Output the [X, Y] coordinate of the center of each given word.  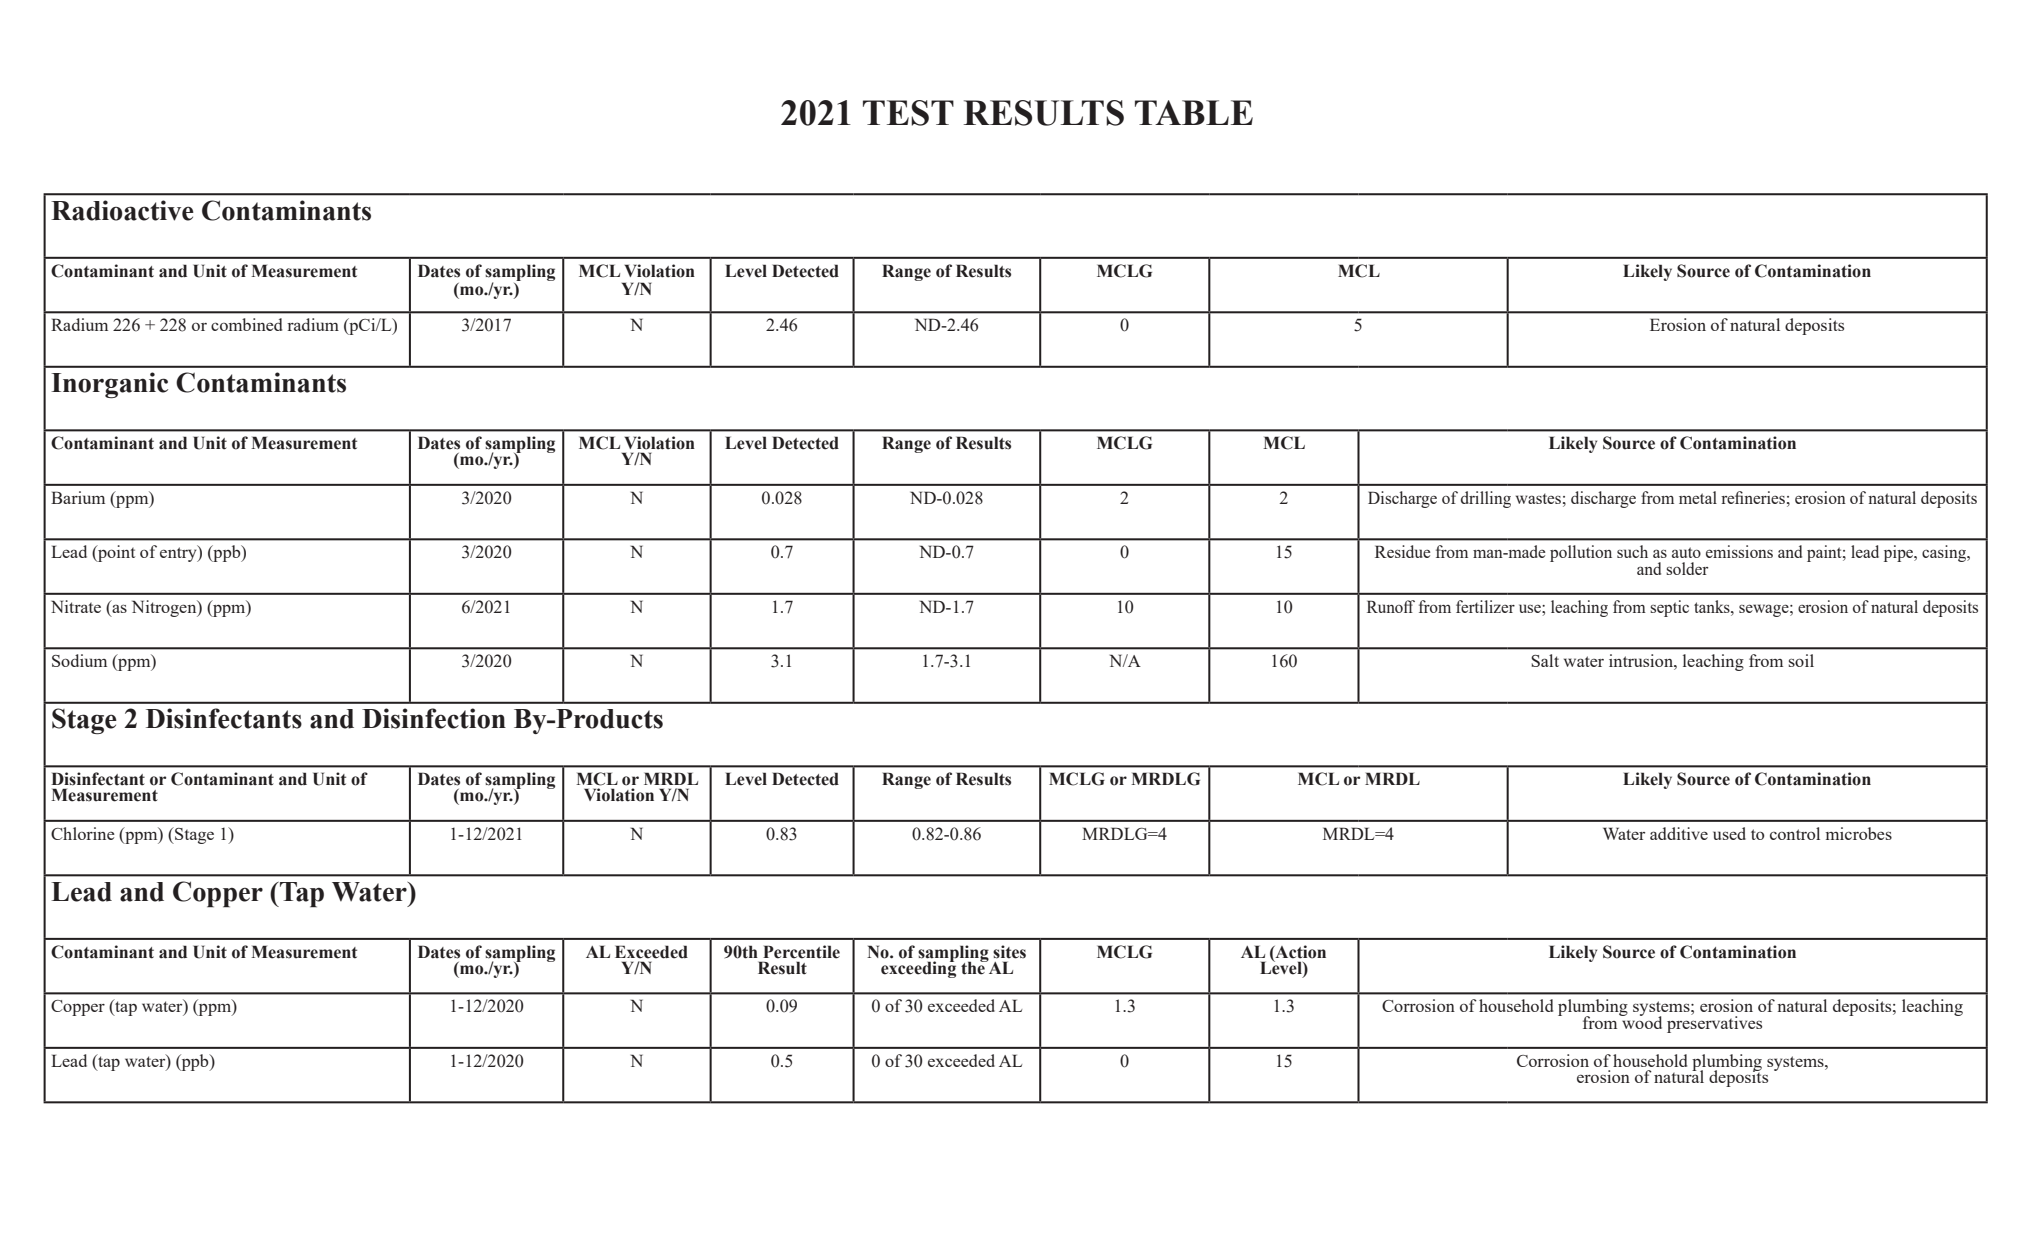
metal [1698, 497]
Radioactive [122, 210]
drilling [1486, 499]
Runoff [1391, 606]
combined [246, 324]
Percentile [801, 952]
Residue [1402, 551]
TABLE [1194, 112]
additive [1679, 833]
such [1632, 551]
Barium [78, 497]
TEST [908, 113]
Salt [1545, 660]
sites [1009, 952]
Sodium [79, 660]
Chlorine [83, 833]
